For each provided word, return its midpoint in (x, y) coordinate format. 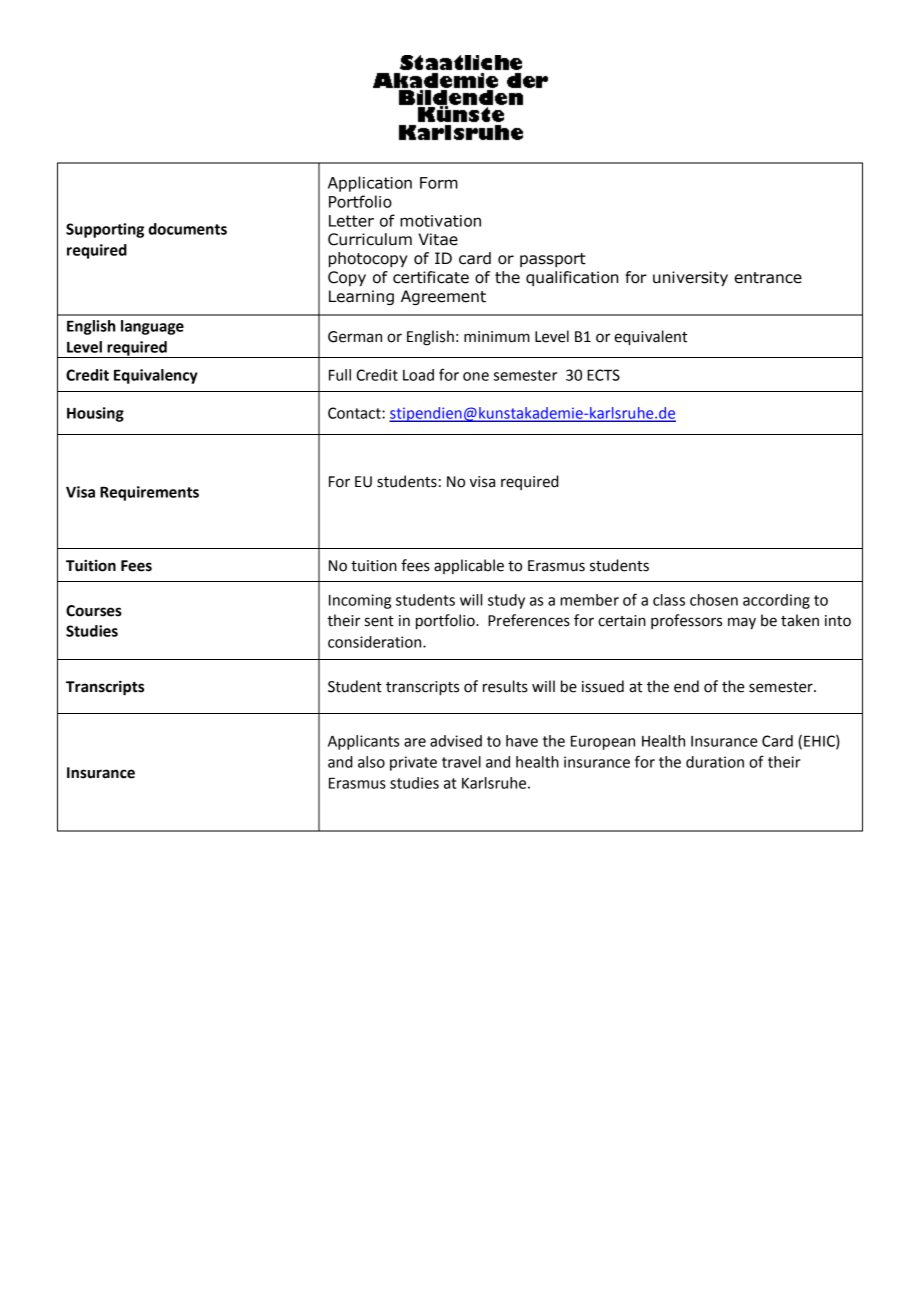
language (152, 327)
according (776, 601)
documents (187, 229)
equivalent (650, 338)
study (506, 601)
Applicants (363, 742)
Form (439, 183)
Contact (355, 413)
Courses (94, 611)
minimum (497, 337)
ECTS (603, 375)
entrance (768, 278)
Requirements (149, 493)
